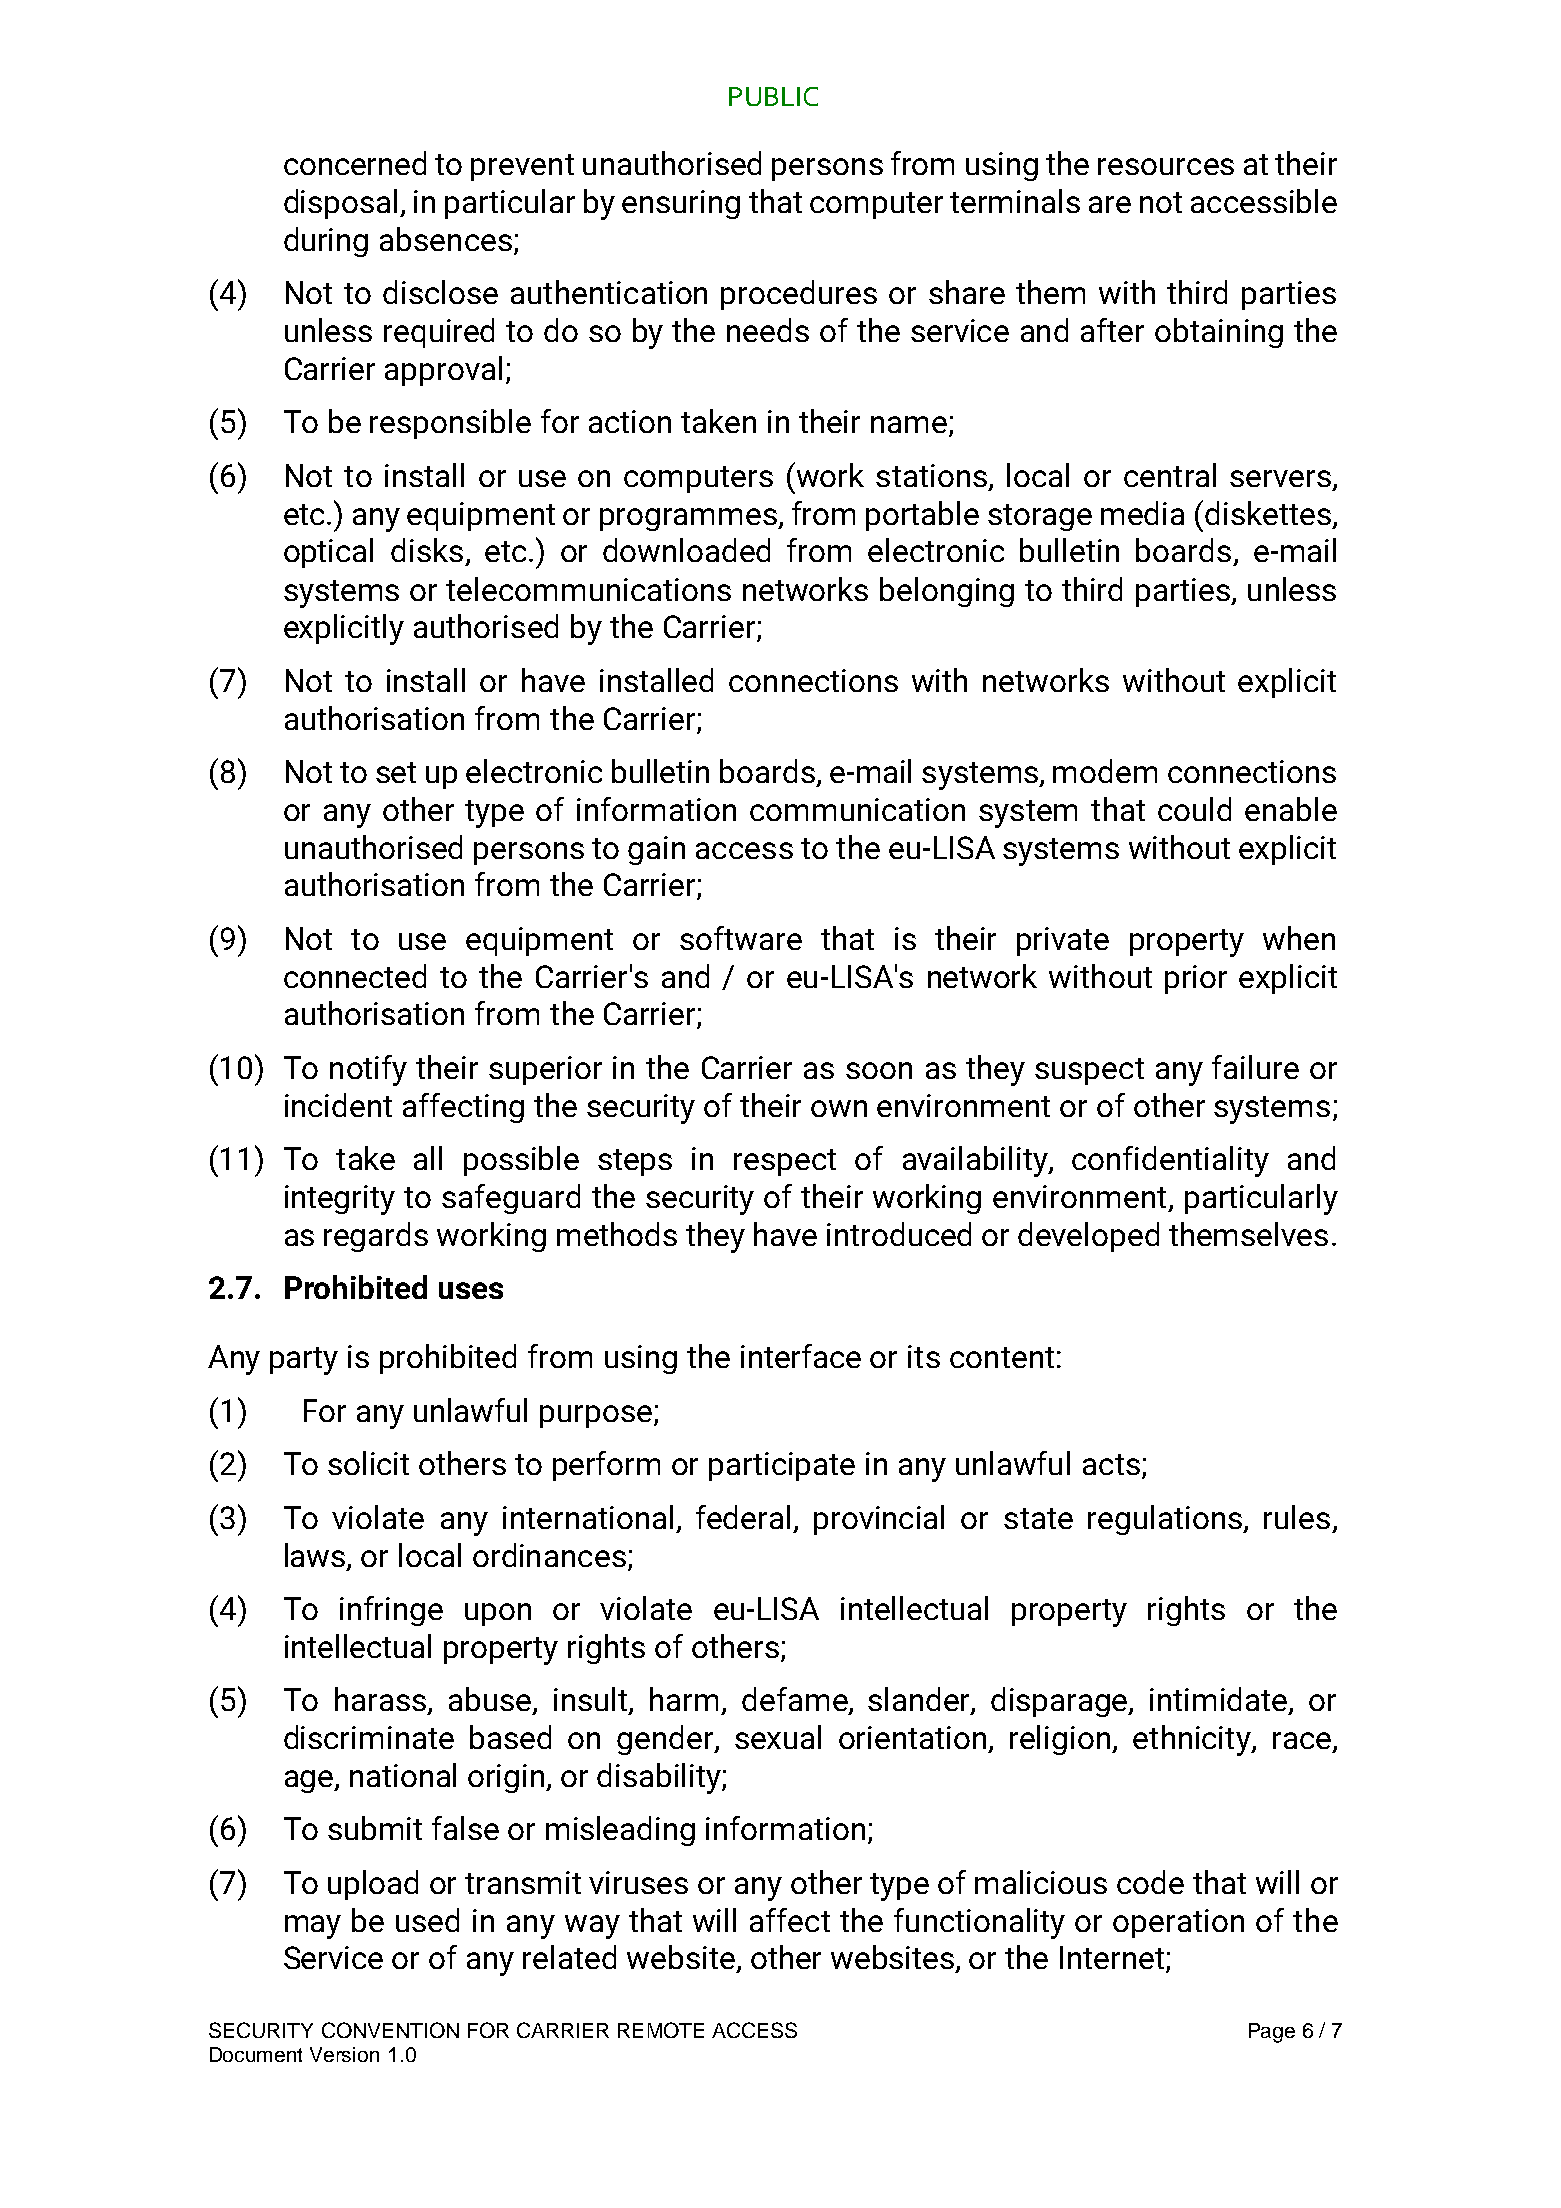  Describe the element at coordinates (1166, 166) in the screenshot. I see `resources` at that location.
